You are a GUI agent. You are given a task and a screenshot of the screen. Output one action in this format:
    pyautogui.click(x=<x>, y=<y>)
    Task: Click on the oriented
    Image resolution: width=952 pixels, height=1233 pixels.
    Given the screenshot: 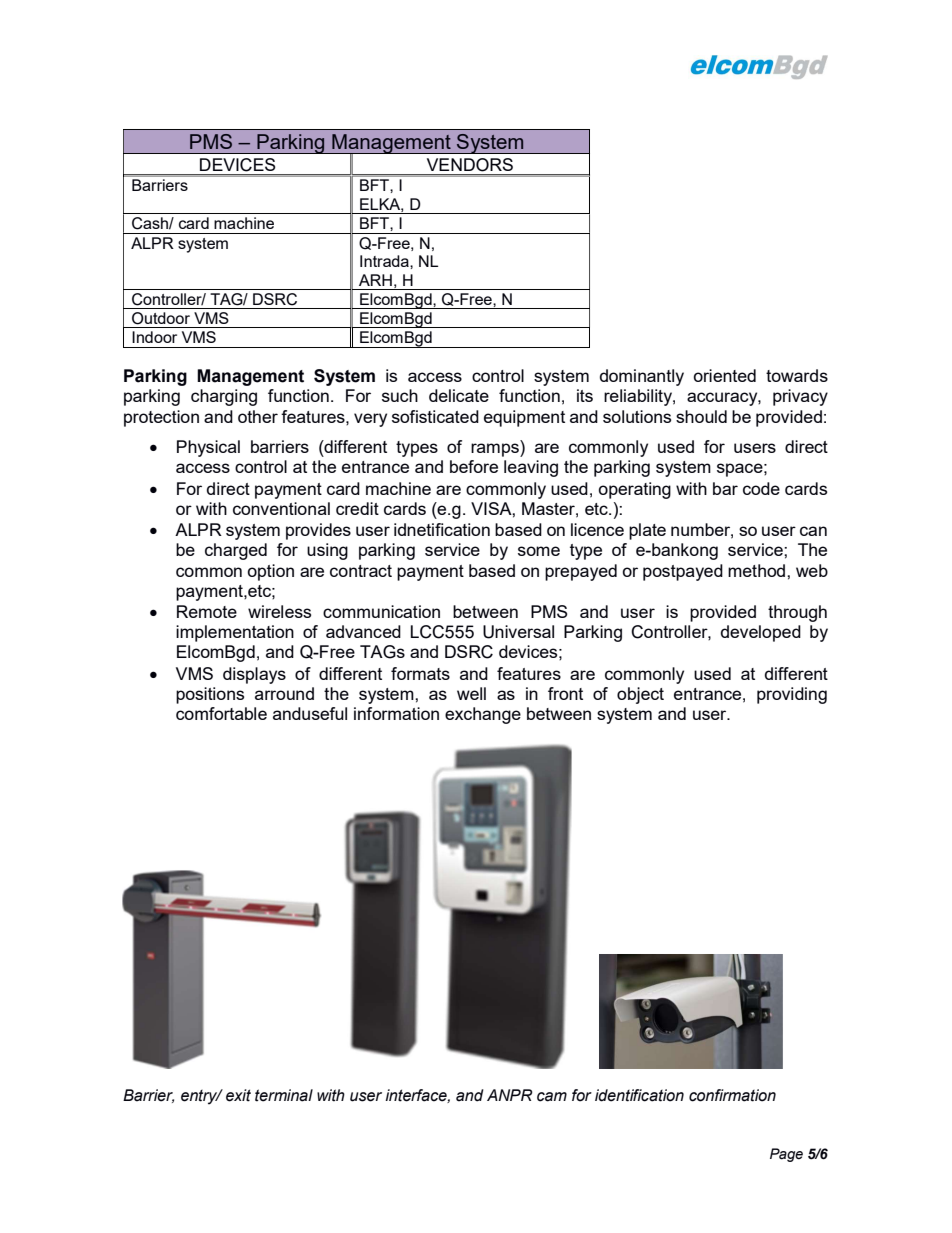 What is the action you would take?
    pyautogui.click(x=724, y=375)
